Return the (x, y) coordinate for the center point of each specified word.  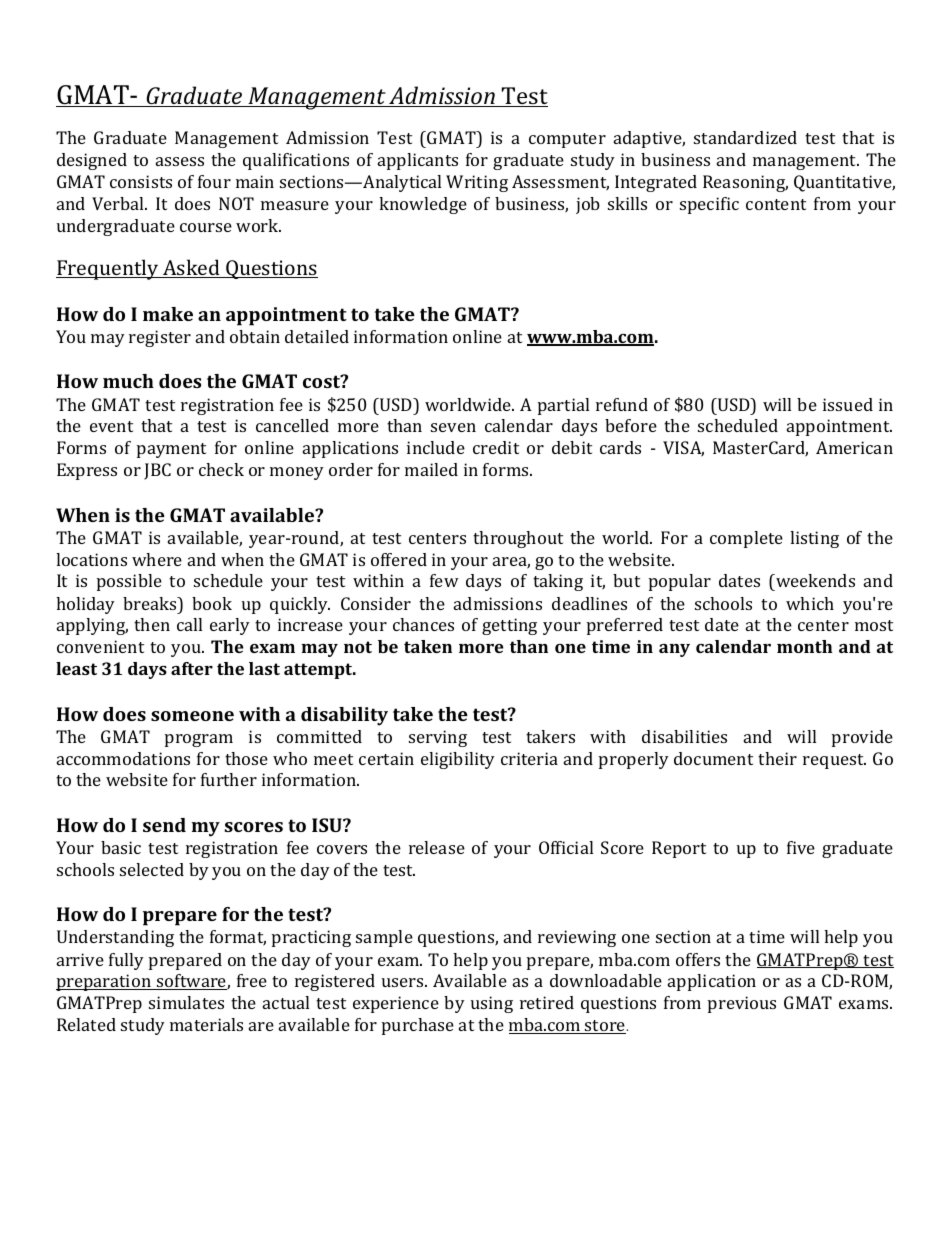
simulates (186, 1002)
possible (129, 582)
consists (141, 181)
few (444, 580)
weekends (814, 582)
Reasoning (745, 183)
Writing (477, 183)
